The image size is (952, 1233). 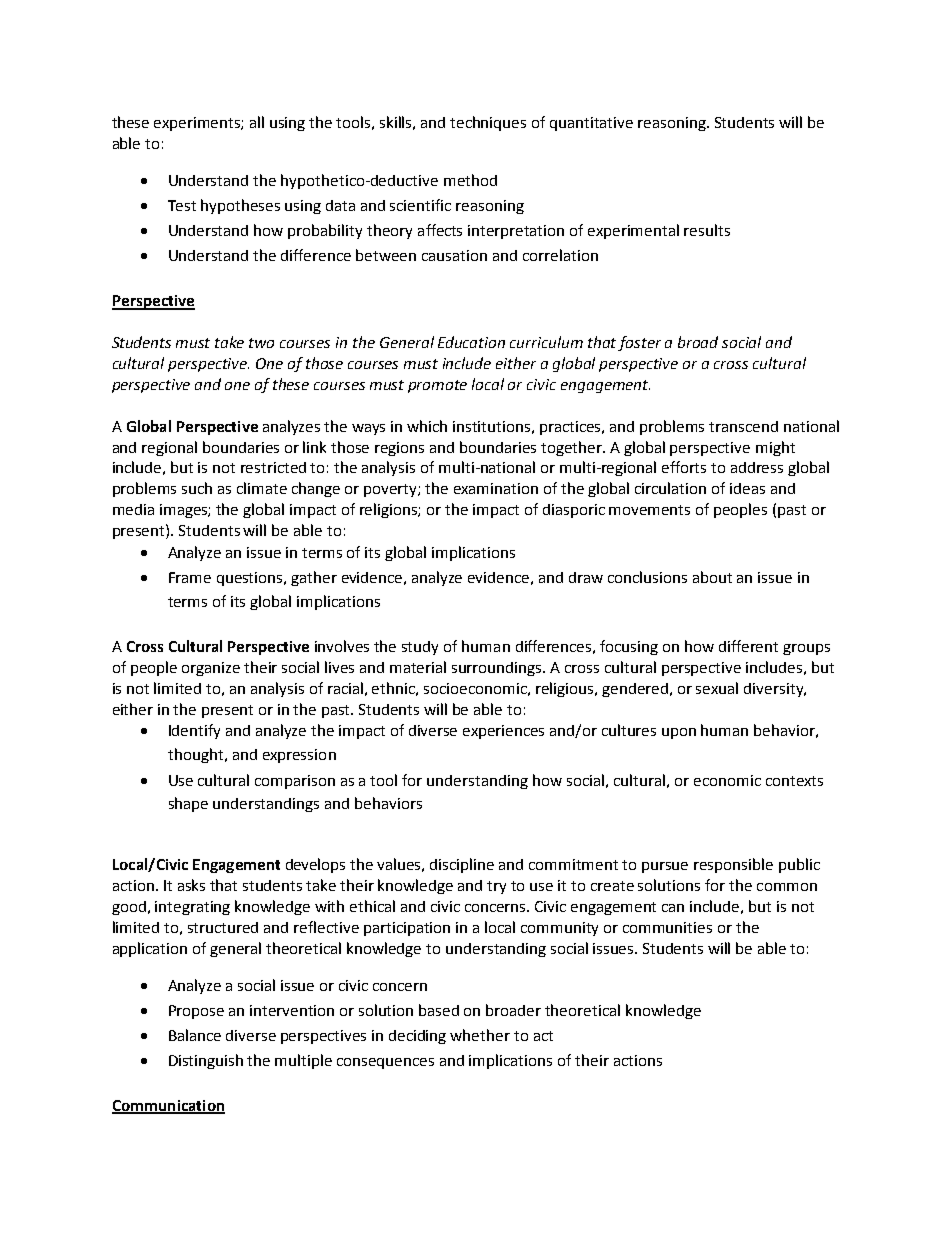 I want to click on responsible, so click(x=733, y=865).
